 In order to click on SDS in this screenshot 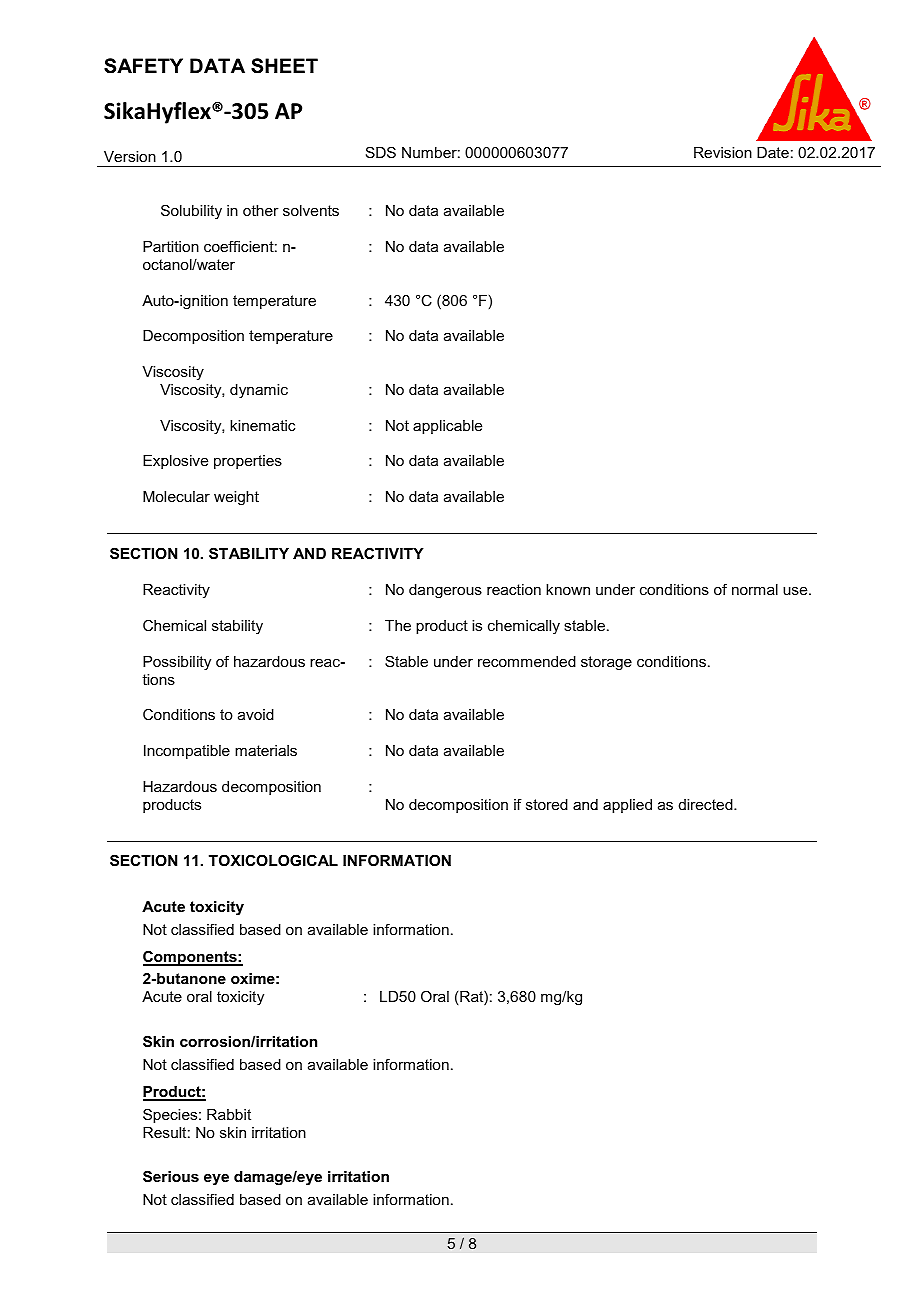, I will do `click(381, 152)`.
